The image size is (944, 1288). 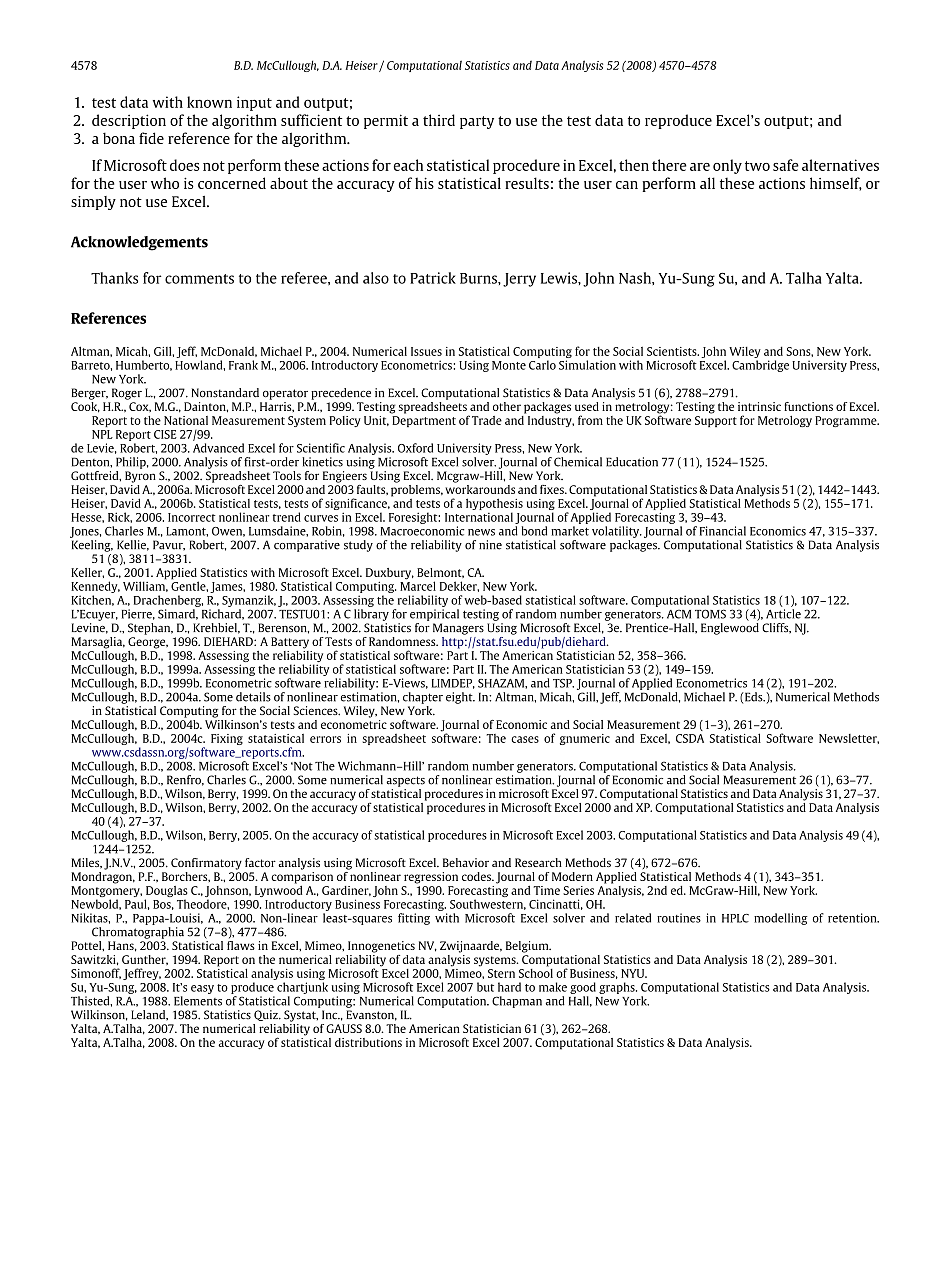 What do you see at coordinates (149, 1015) in the image?
I see `Leland` at bounding box center [149, 1015].
